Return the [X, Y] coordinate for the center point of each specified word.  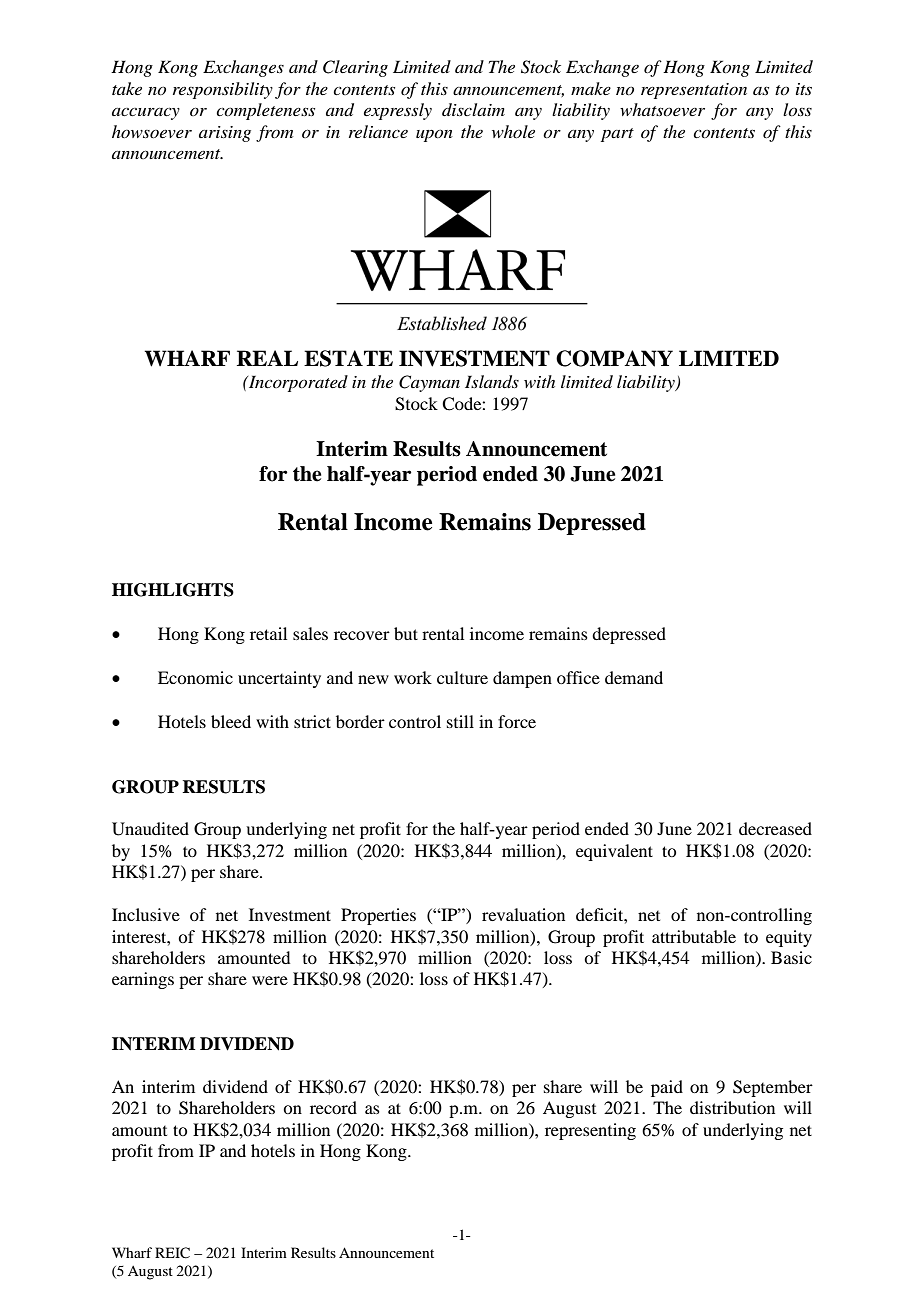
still [460, 721]
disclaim [473, 109]
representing [590, 1131]
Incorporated [297, 383]
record [333, 1107]
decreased [775, 828]
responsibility [223, 90]
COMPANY [614, 358]
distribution [732, 1107]
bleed [231, 721]
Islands [492, 382]
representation [694, 91]
